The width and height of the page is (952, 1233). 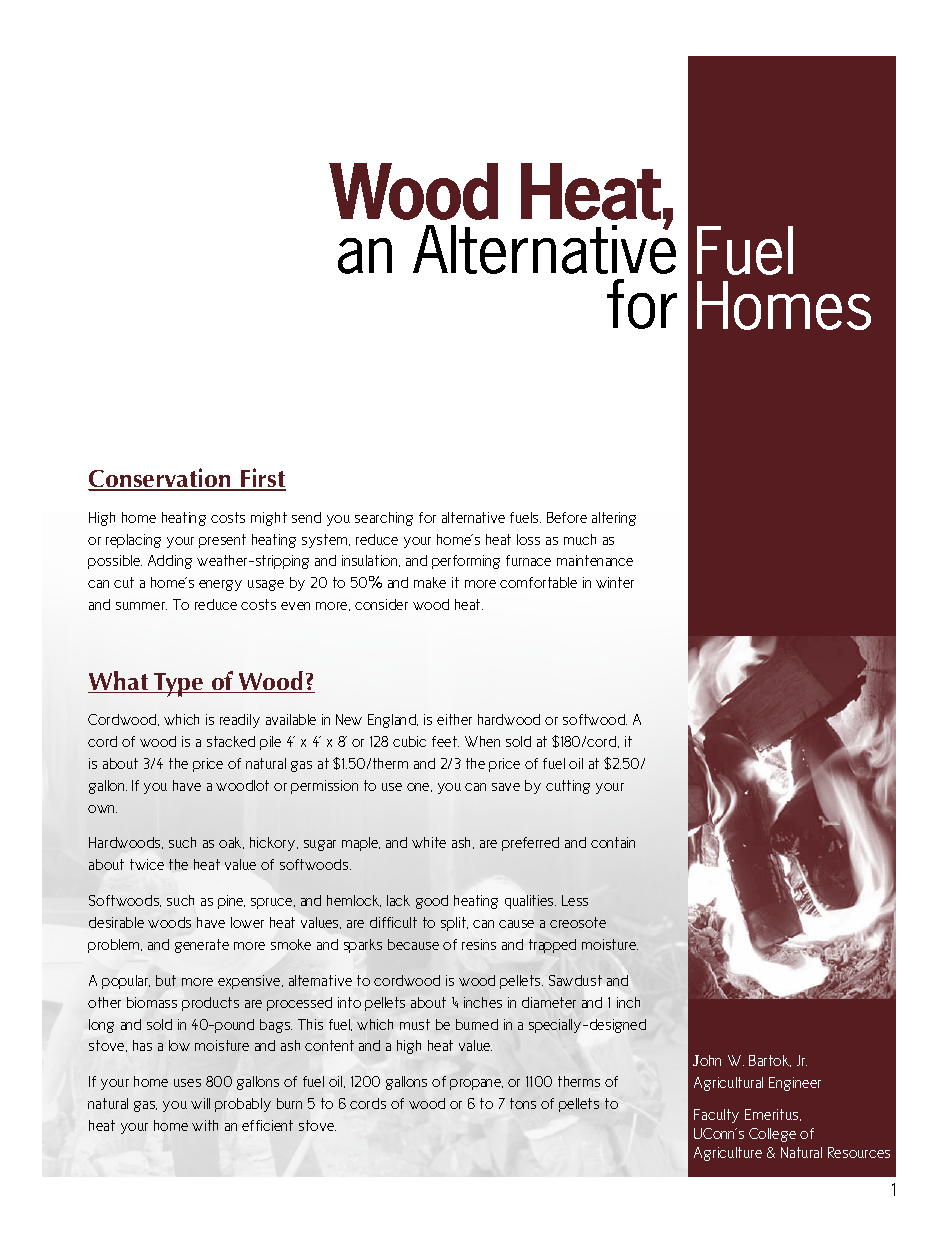 I want to click on contain, so click(x=613, y=842).
